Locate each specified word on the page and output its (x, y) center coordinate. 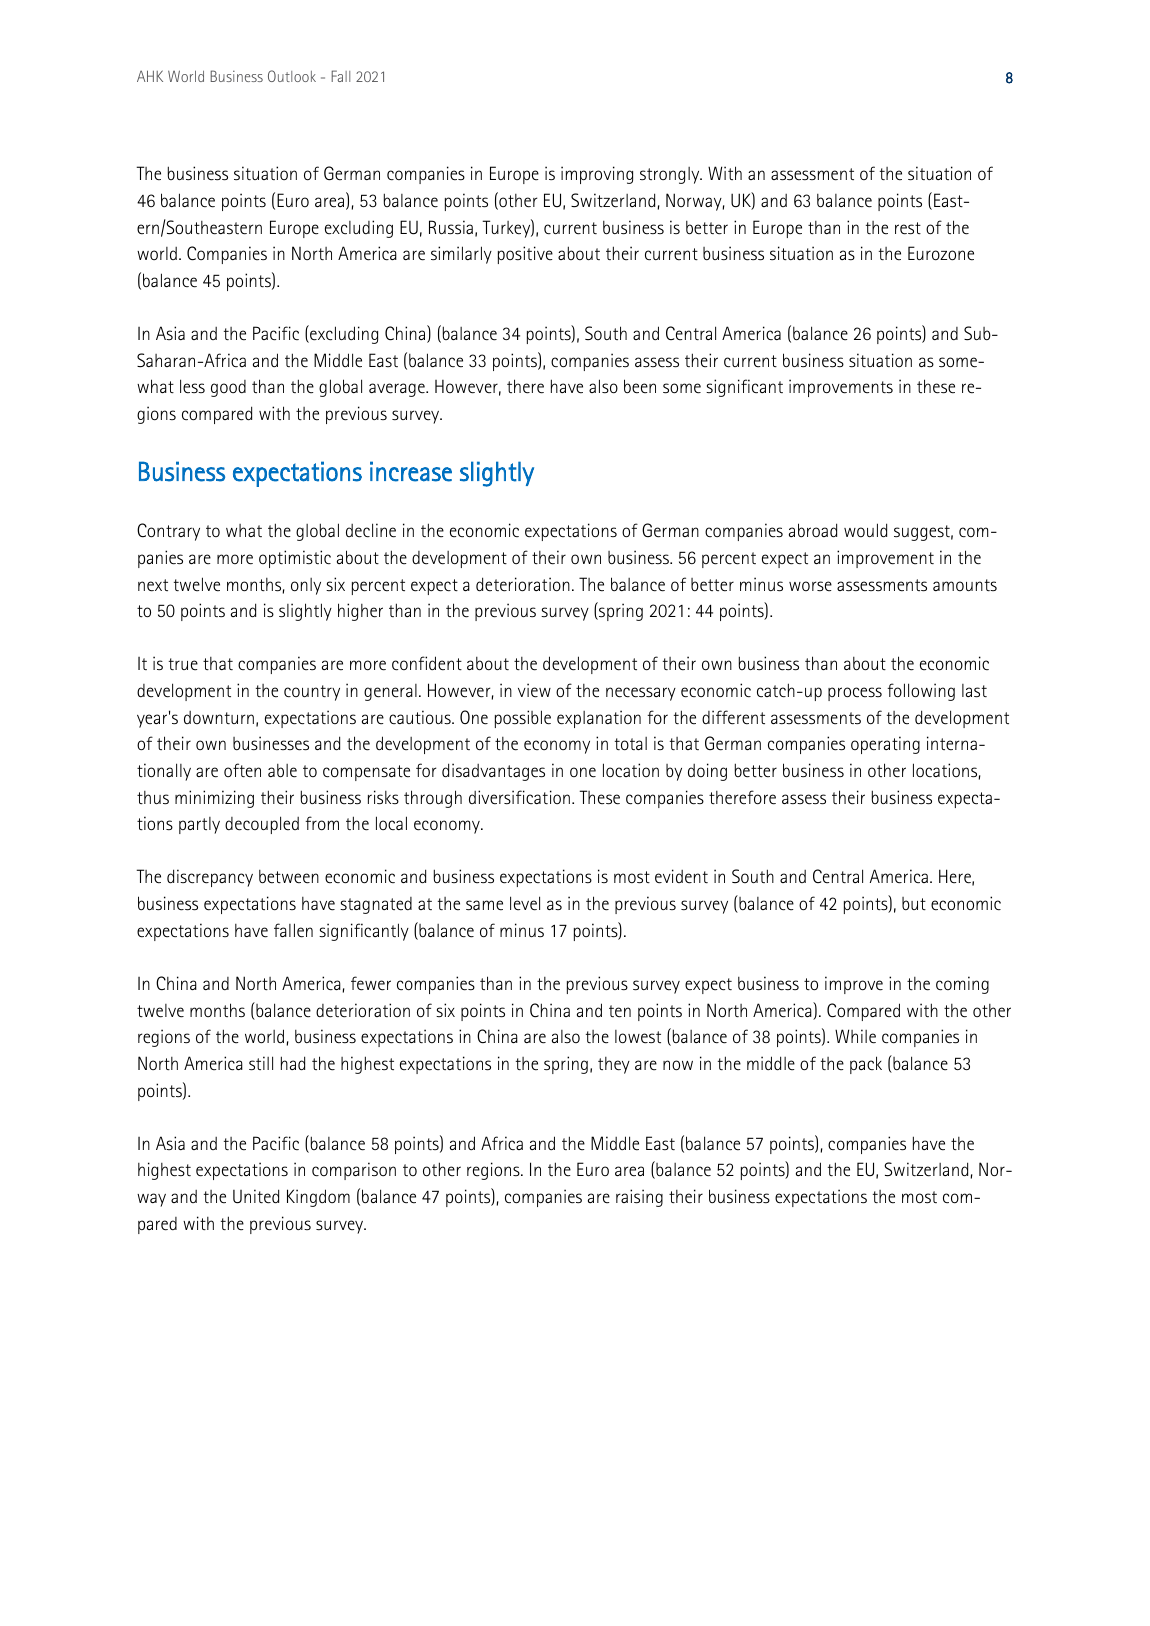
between (289, 877)
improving (597, 175)
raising (639, 1198)
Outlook (292, 76)
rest (908, 228)
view (534, 690)
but (914, 903)
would (865, 530)
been (640, 386)
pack (866, 1065)
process (855, 694)
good (228, 388)
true (183, 664)
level (525, 903)
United (256, 1196)
